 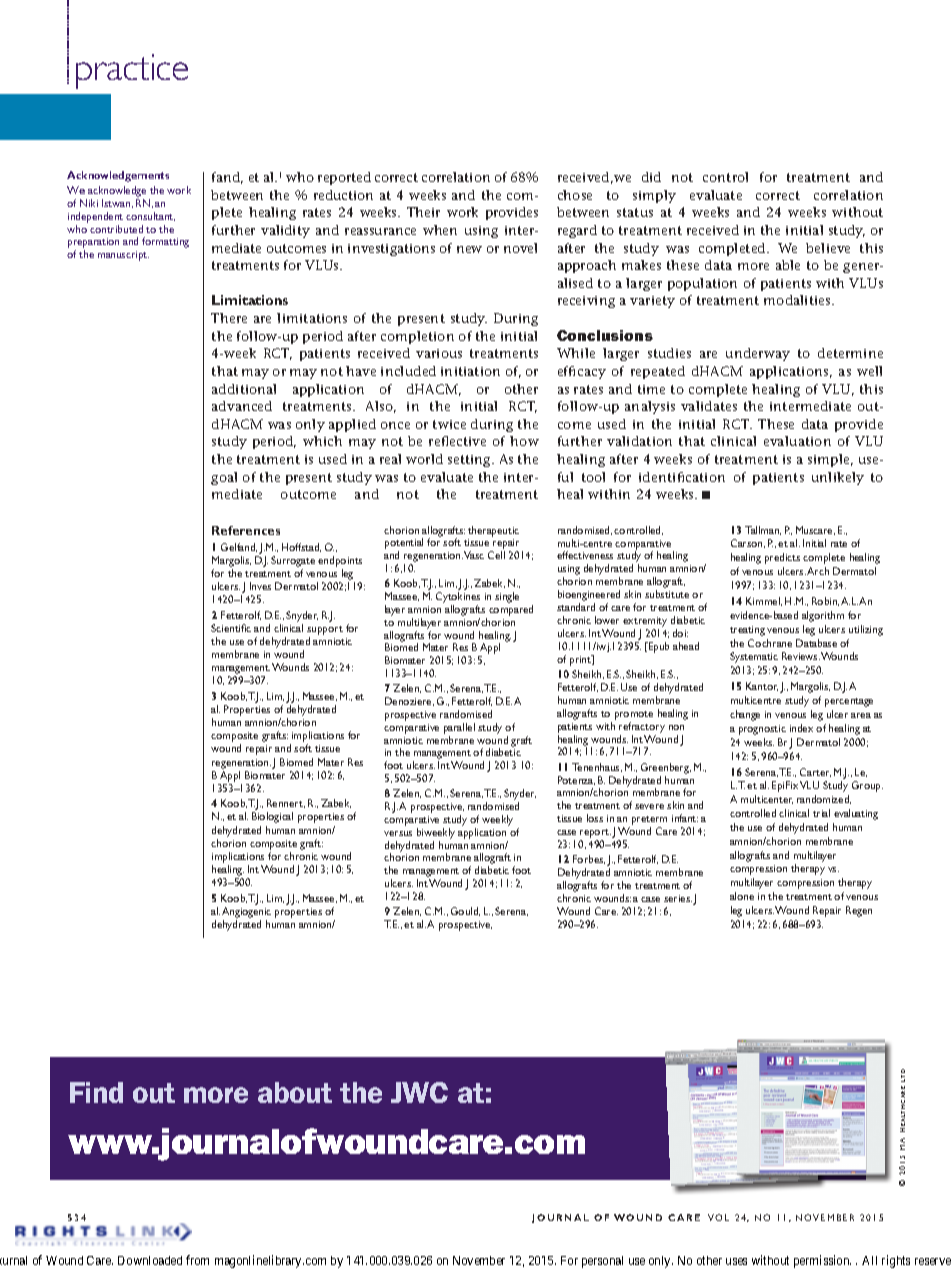 What do you see at coordinates (132, 71) in the image?
I see `practice` at bounding box center [132, 71].
